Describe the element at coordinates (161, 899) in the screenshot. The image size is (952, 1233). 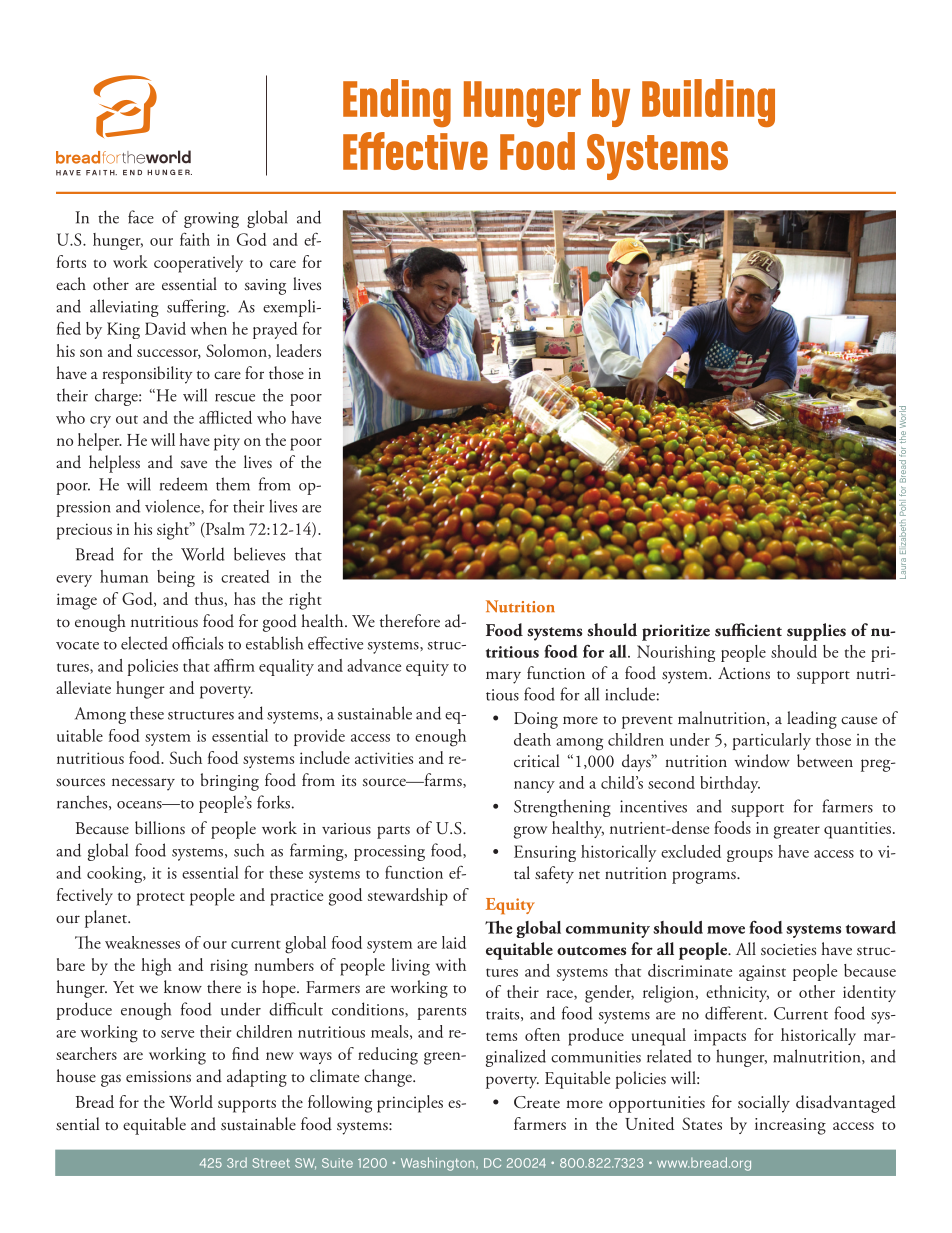
I see `protect` at that location.
